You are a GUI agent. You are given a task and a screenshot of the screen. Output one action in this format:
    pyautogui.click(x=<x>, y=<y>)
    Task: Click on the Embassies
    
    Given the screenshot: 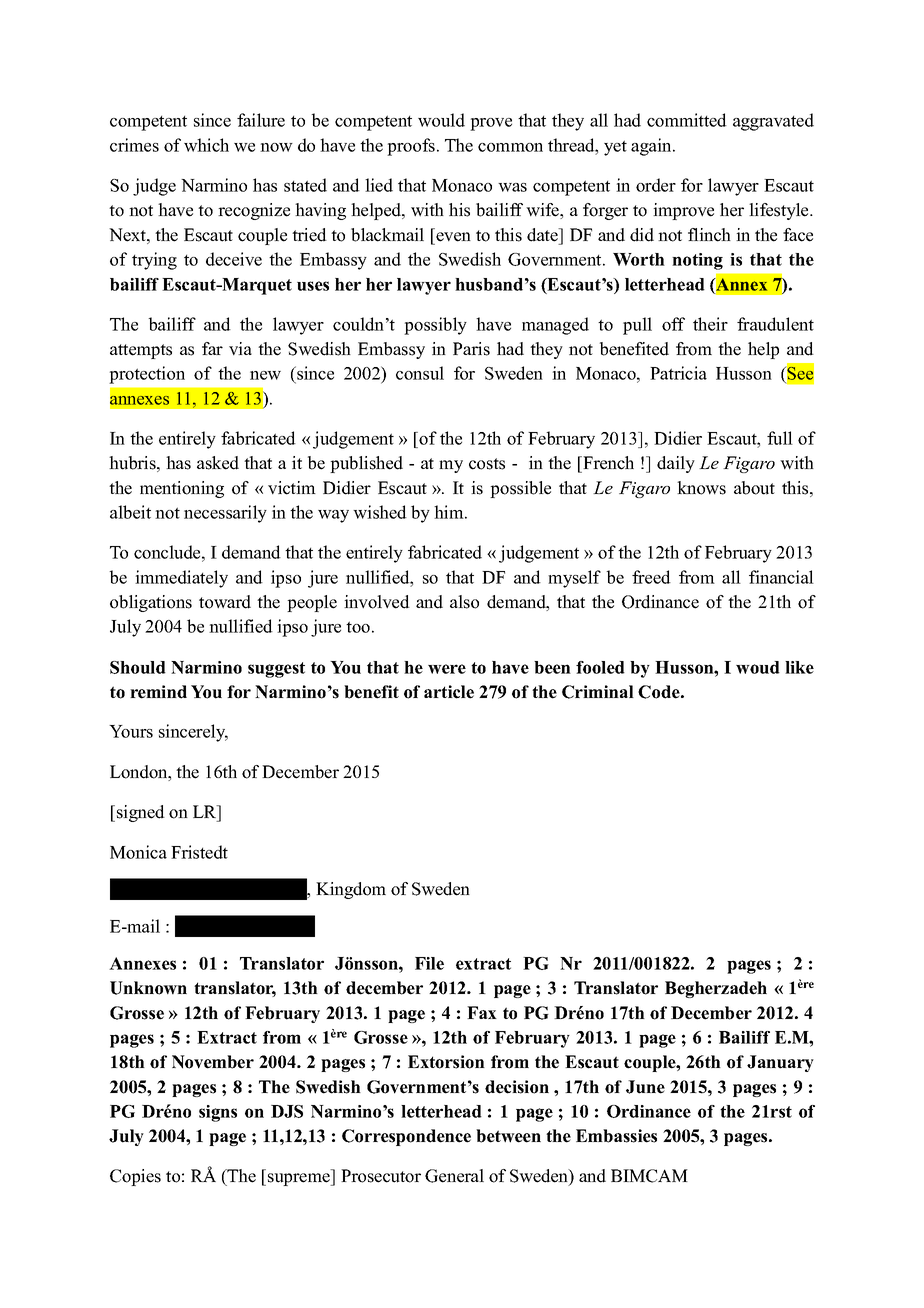 What is the action you would take?
    pyautogui.click(x=616, y=1136)
